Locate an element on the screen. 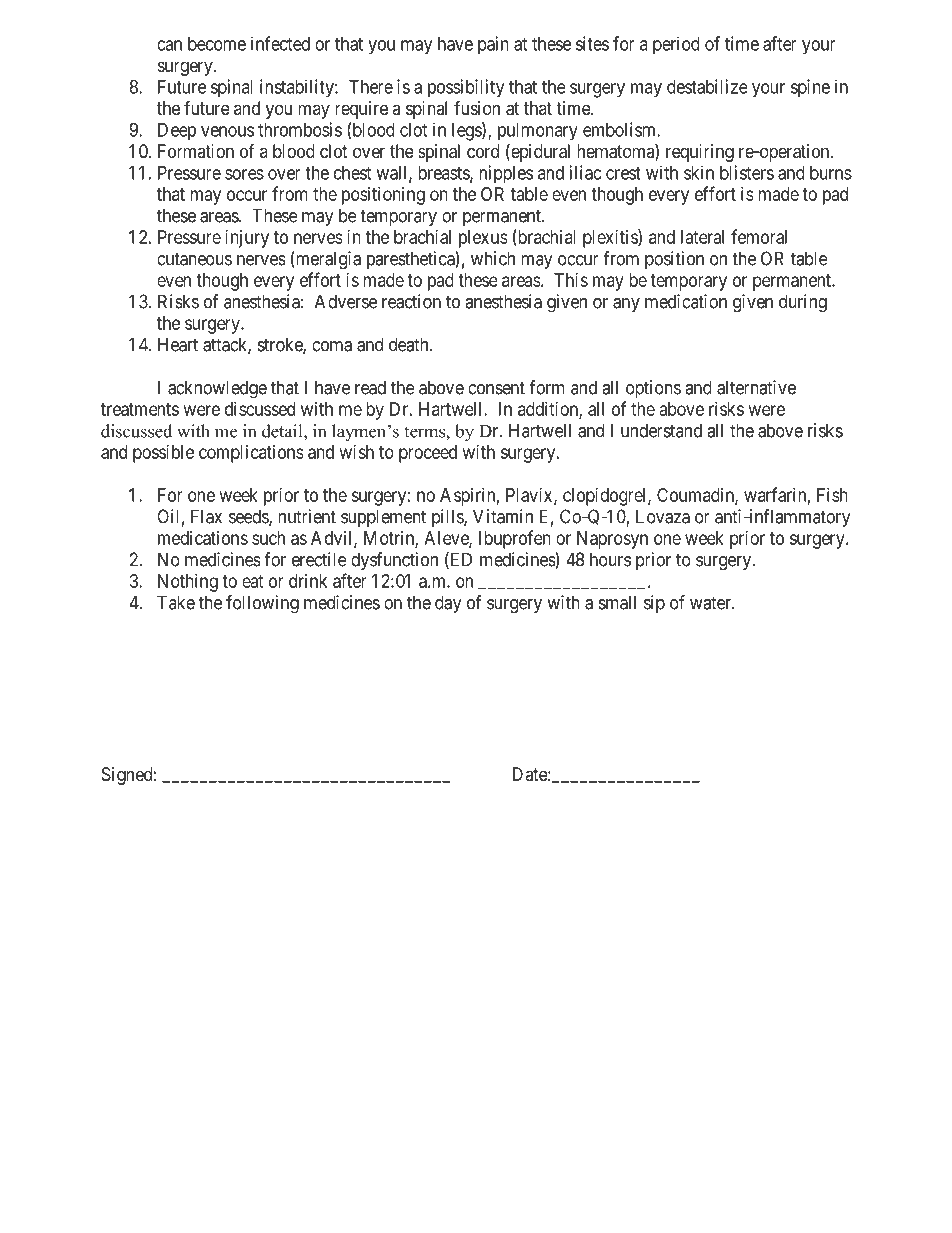 The image size is (952, 1233). pain is located at coordinates (493, 45).
